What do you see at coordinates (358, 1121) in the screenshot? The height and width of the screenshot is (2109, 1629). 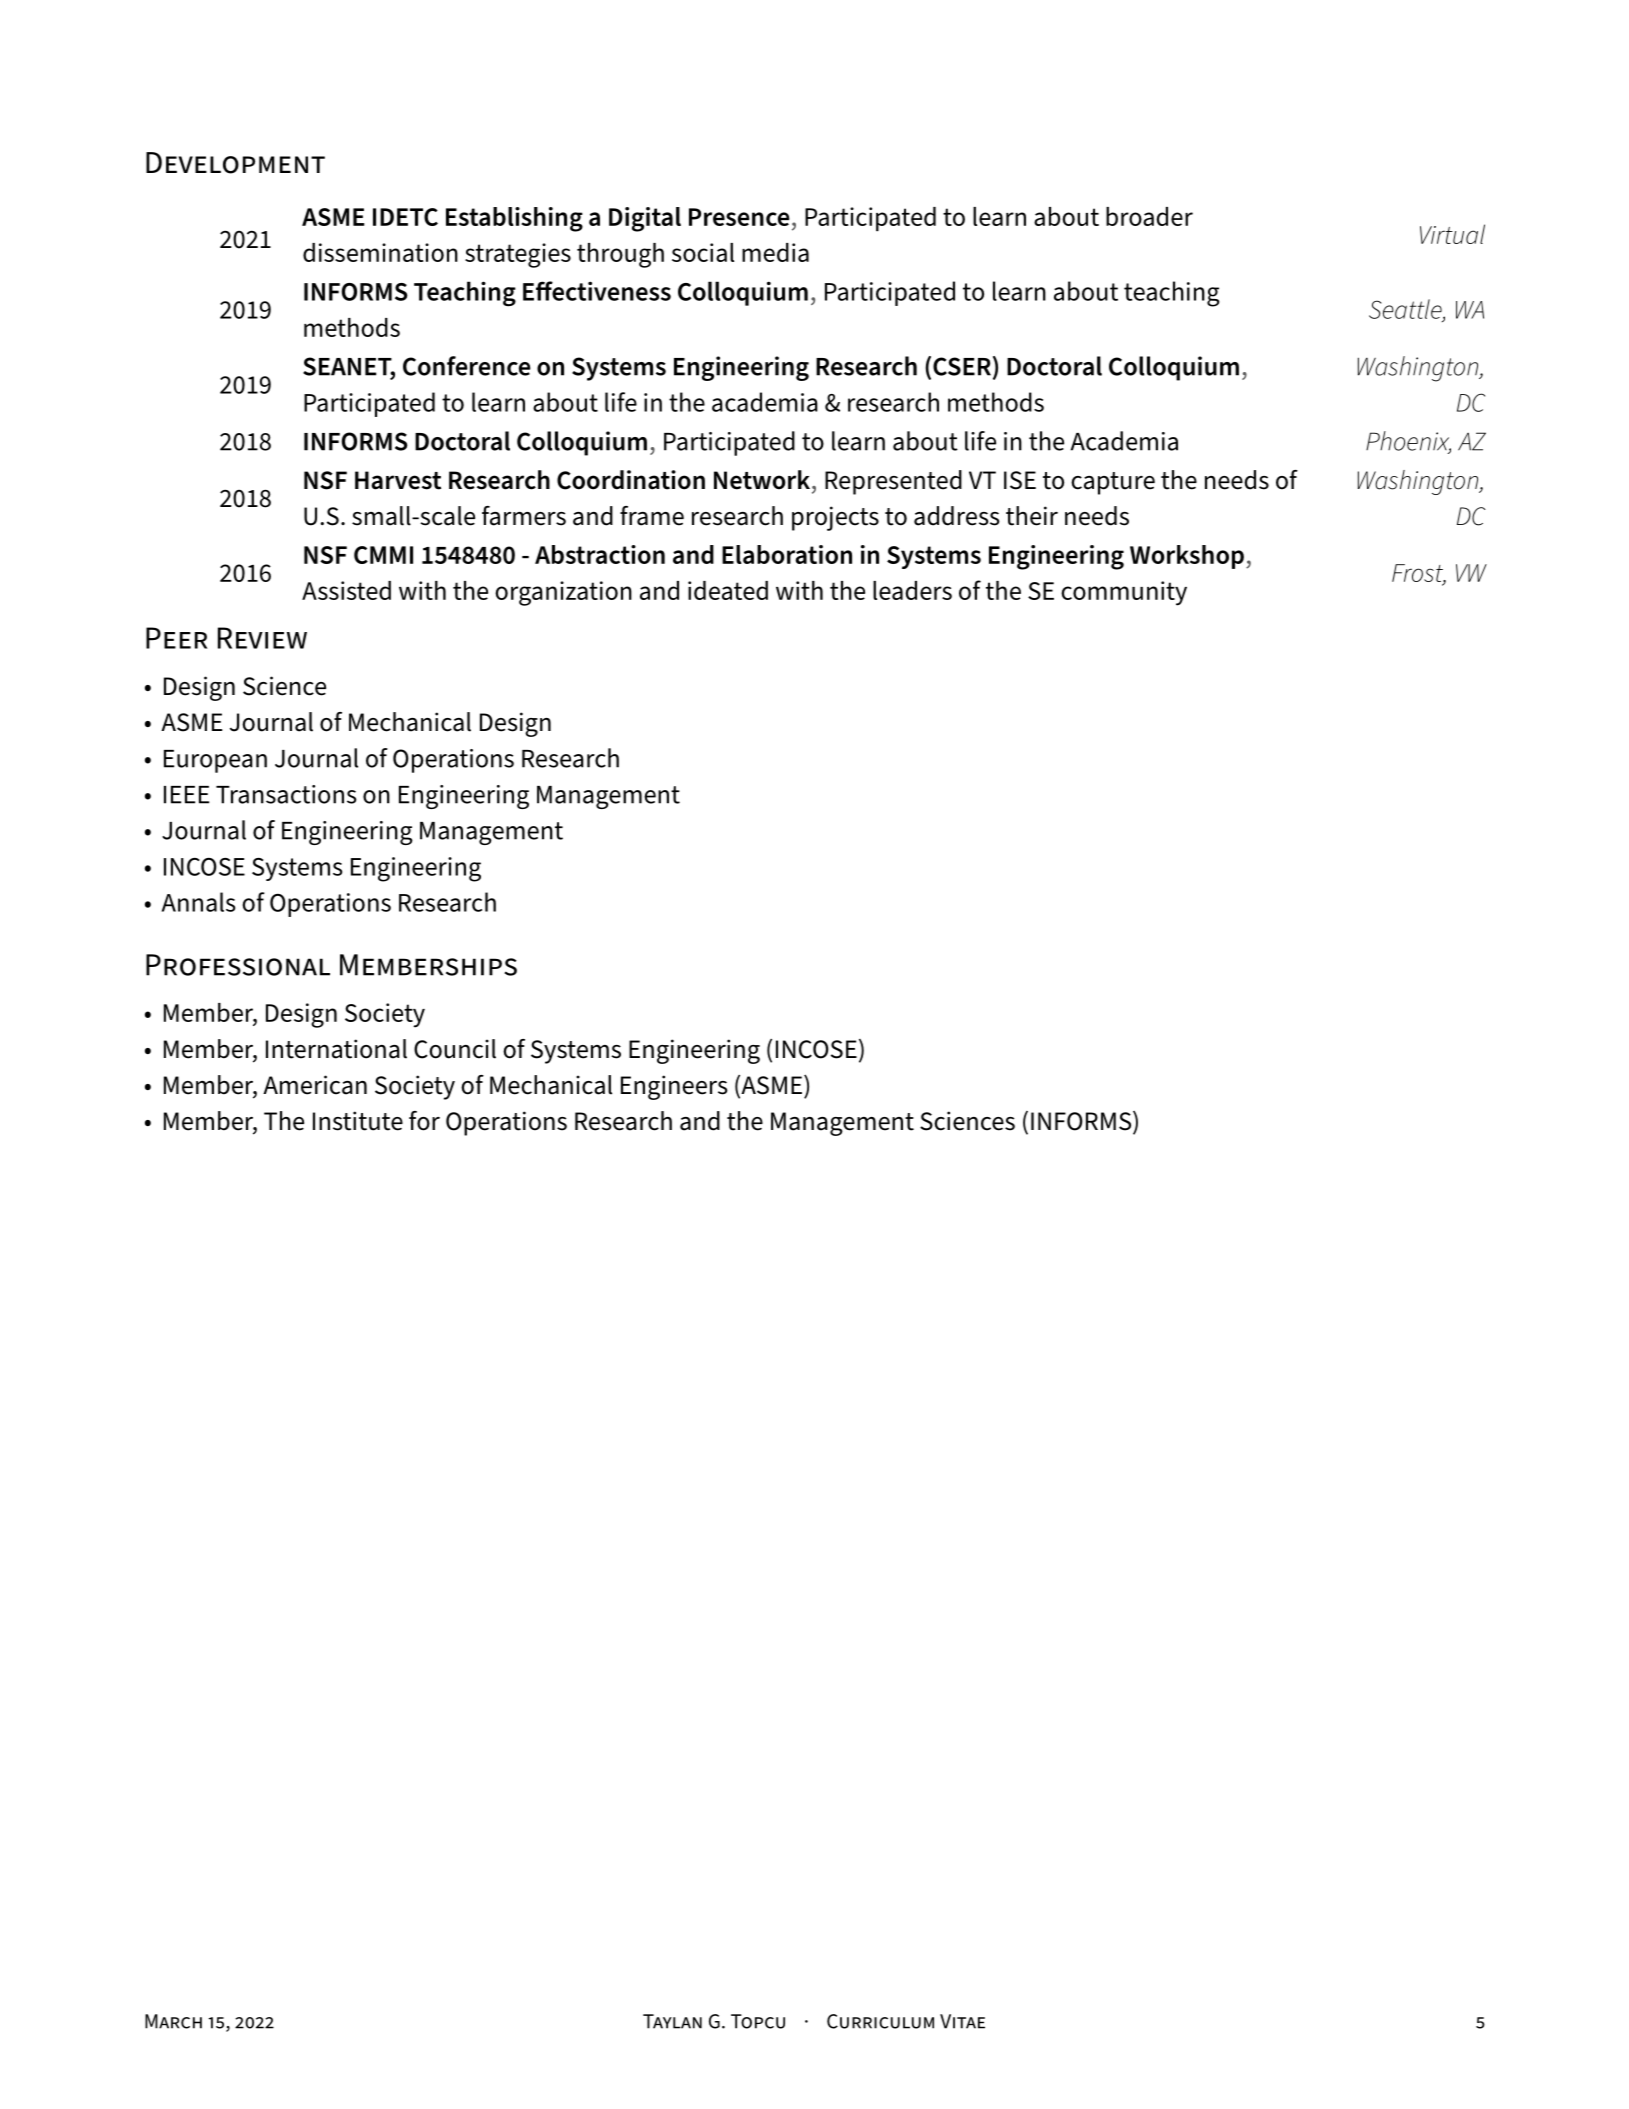 I see `Institute` at bounding box center [358, 1121].
